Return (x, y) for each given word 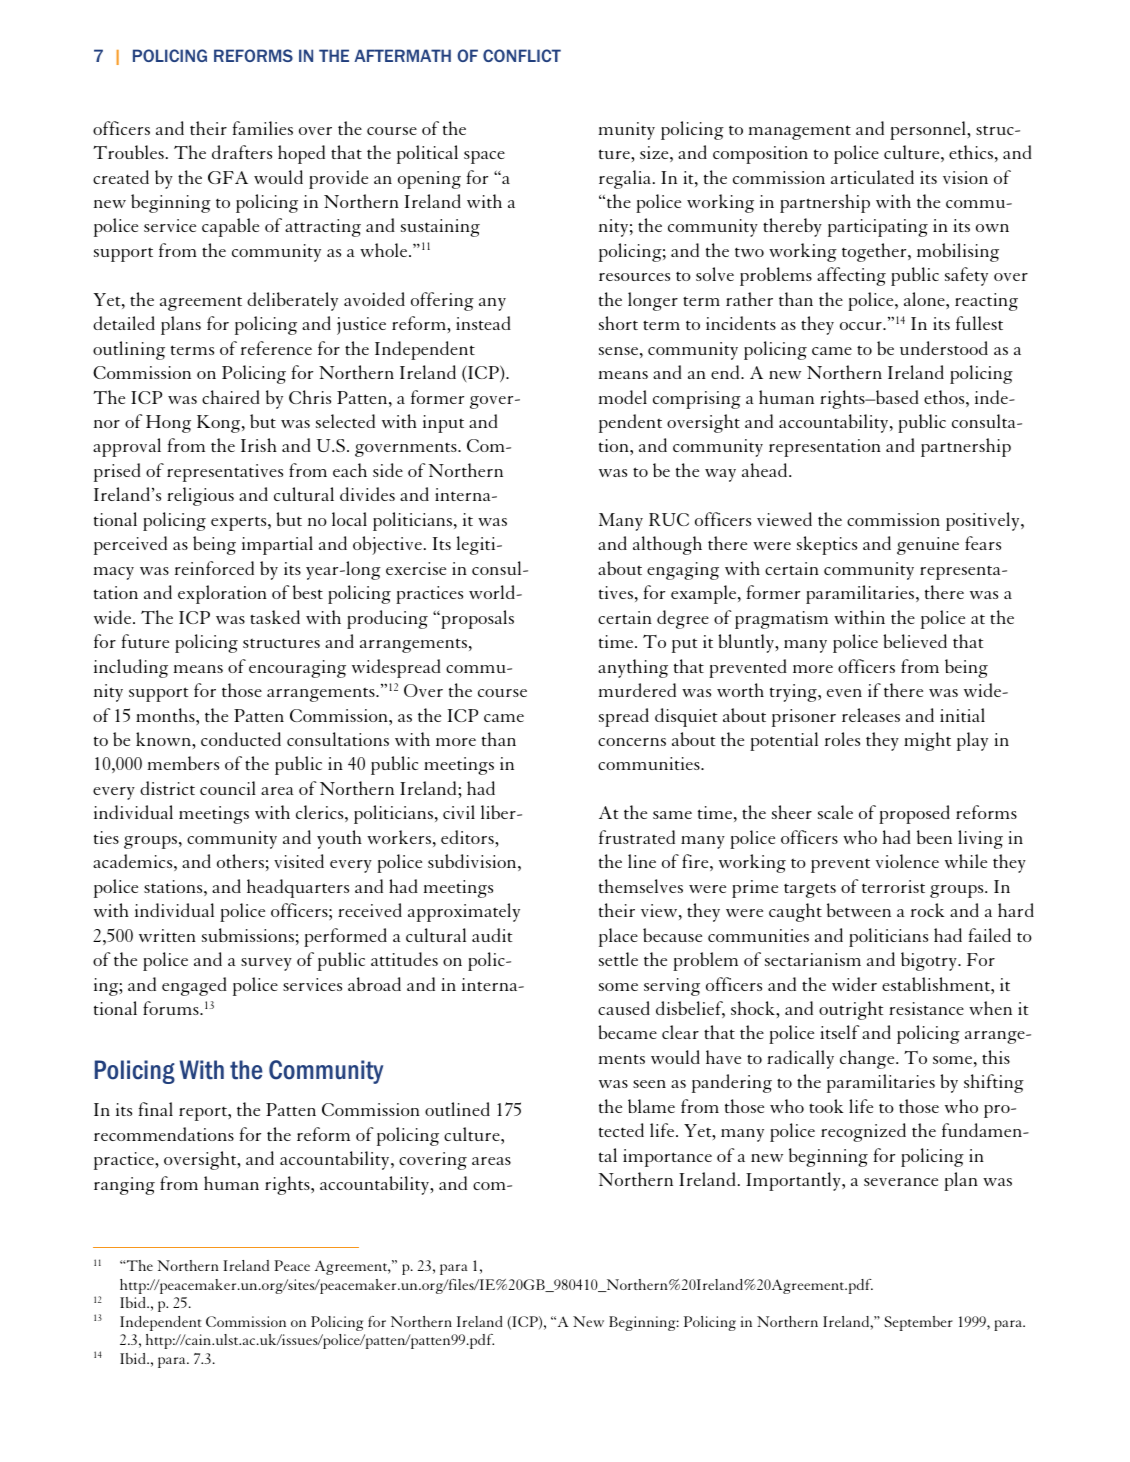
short (618, 323)
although (667, 545)
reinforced (214, 568)
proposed (914, 814)
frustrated (637, 837)
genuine (928, 546)
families (263, 128)
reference (276, 348)
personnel (929, 130)
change (868, 1059)
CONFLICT (522, 55)
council (228, 788)
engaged (194, 986)
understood (944, 348)
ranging (124, 1186)
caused (624, 1008)
